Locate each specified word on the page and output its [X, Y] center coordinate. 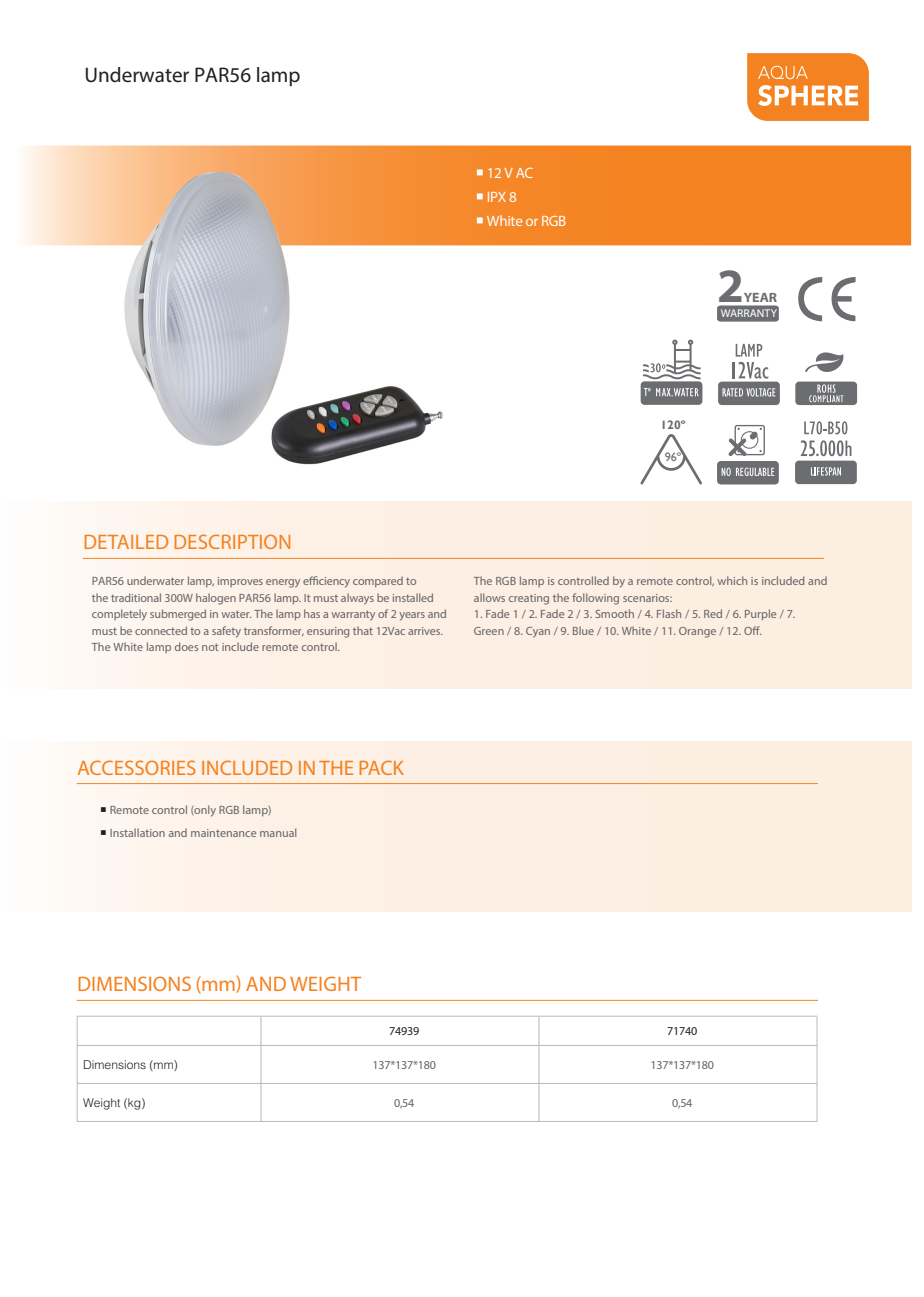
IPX [497, 197]
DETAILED [126, 542]
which [732, 580]
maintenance [223, 833]
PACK [382, 767]
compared [378, 581]
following [595, 599]
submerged [178, 615]
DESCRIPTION [232, 541]
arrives [425, 631]
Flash [669, 613]
